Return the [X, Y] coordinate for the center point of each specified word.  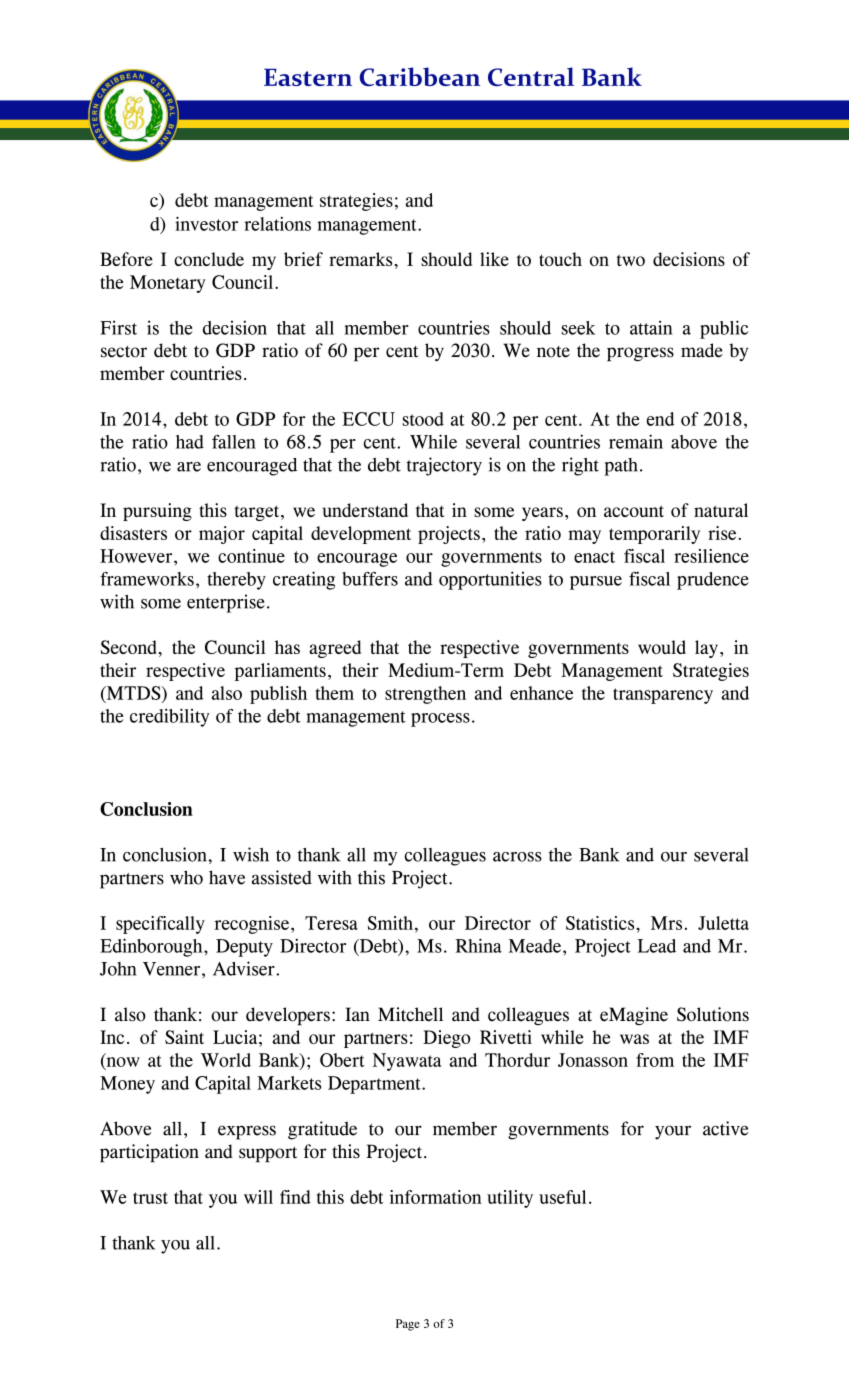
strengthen [425, 695]
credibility [170, 717]
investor [206, 224]
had [190, 442]
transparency [663, 696]
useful [562, 1197]
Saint [184, 1037]
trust [150, 1198]
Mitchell [410, 1014]
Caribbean [420, 77]
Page [408, 1325]
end [661, 419]
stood [423, 419]
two [630, 260]
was [634, 1039]
